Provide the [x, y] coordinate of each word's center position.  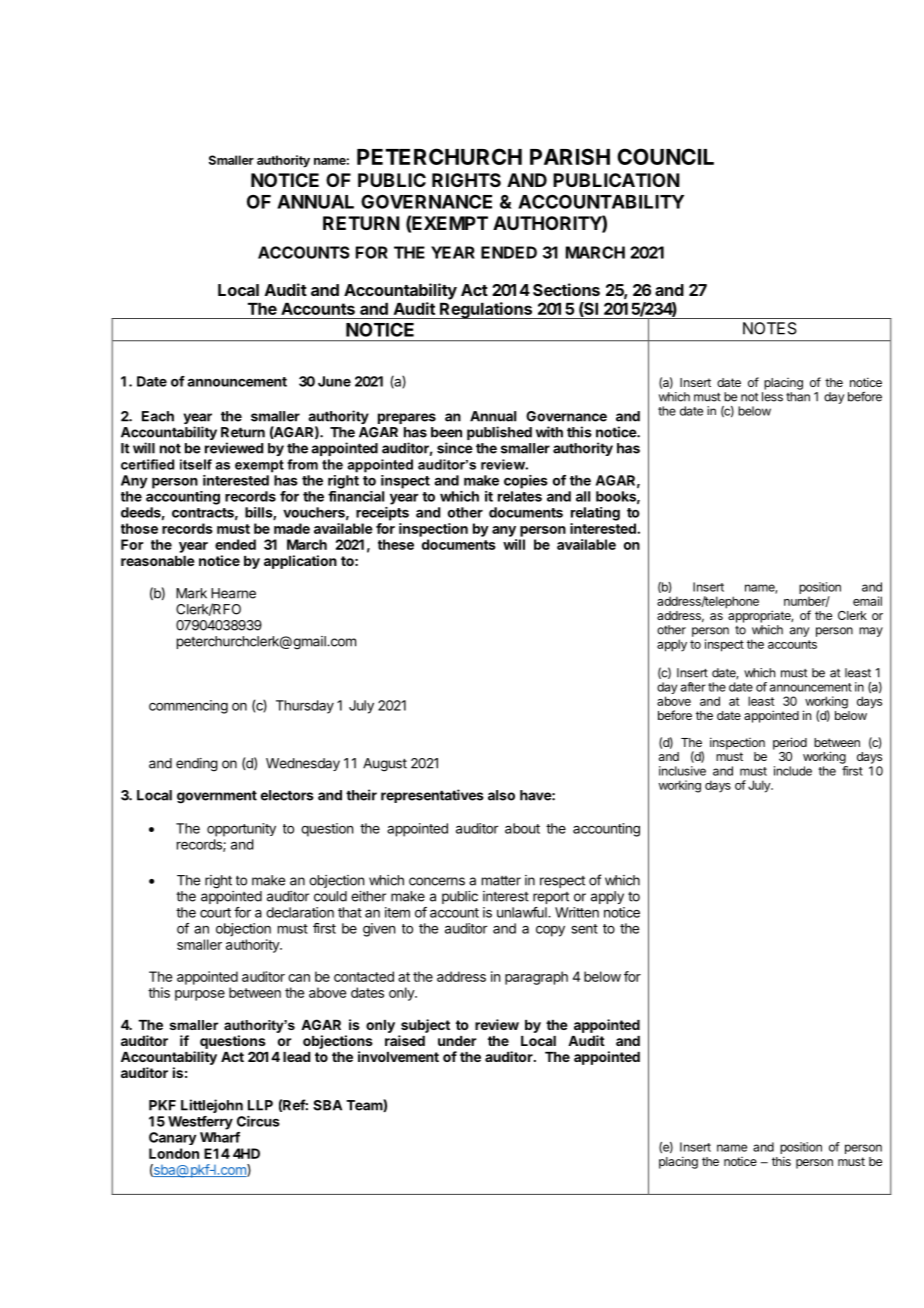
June [334, 381]
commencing [188, 707]
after [693, 687]
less [772, 397]
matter [501, 881]
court [215, 913]
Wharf [220, 1137]
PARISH [570, 156]
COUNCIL [665, 156]
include [793, 771]
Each [158, 416]
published [499, 433]
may [871, 632]
